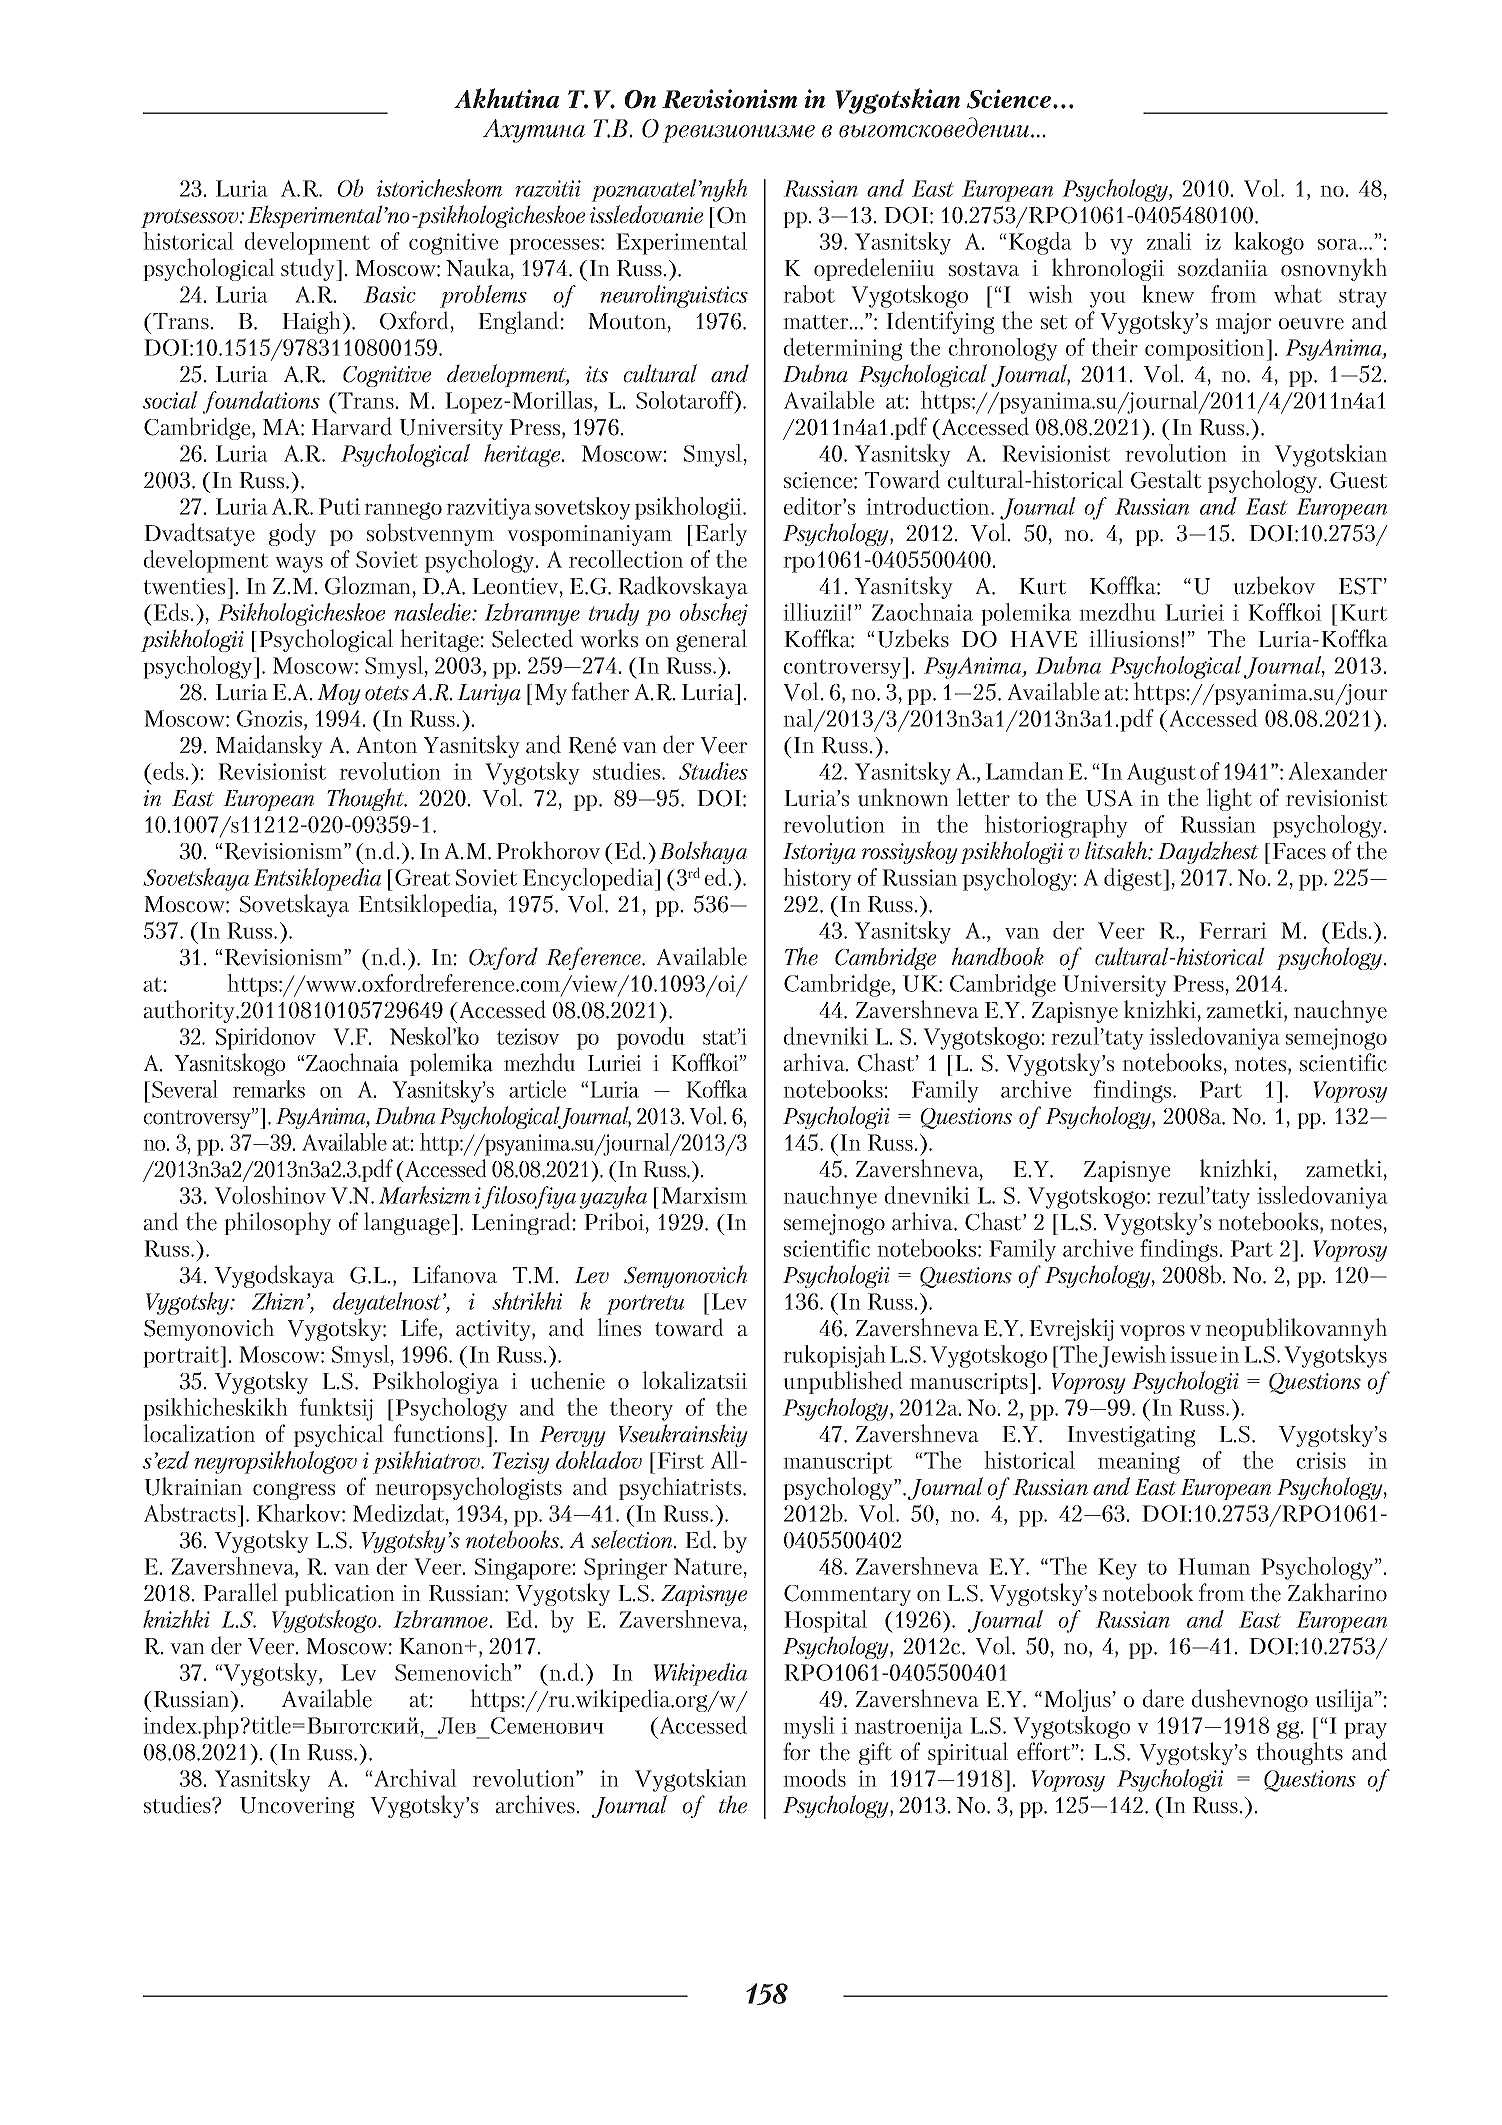 Image resolution: width=1502 pixels, height=2125 pixels. What do you see at coordinates (1233, 930) in the screenshot?
I see `Ferrari` at bounding box center [1233, 930].
